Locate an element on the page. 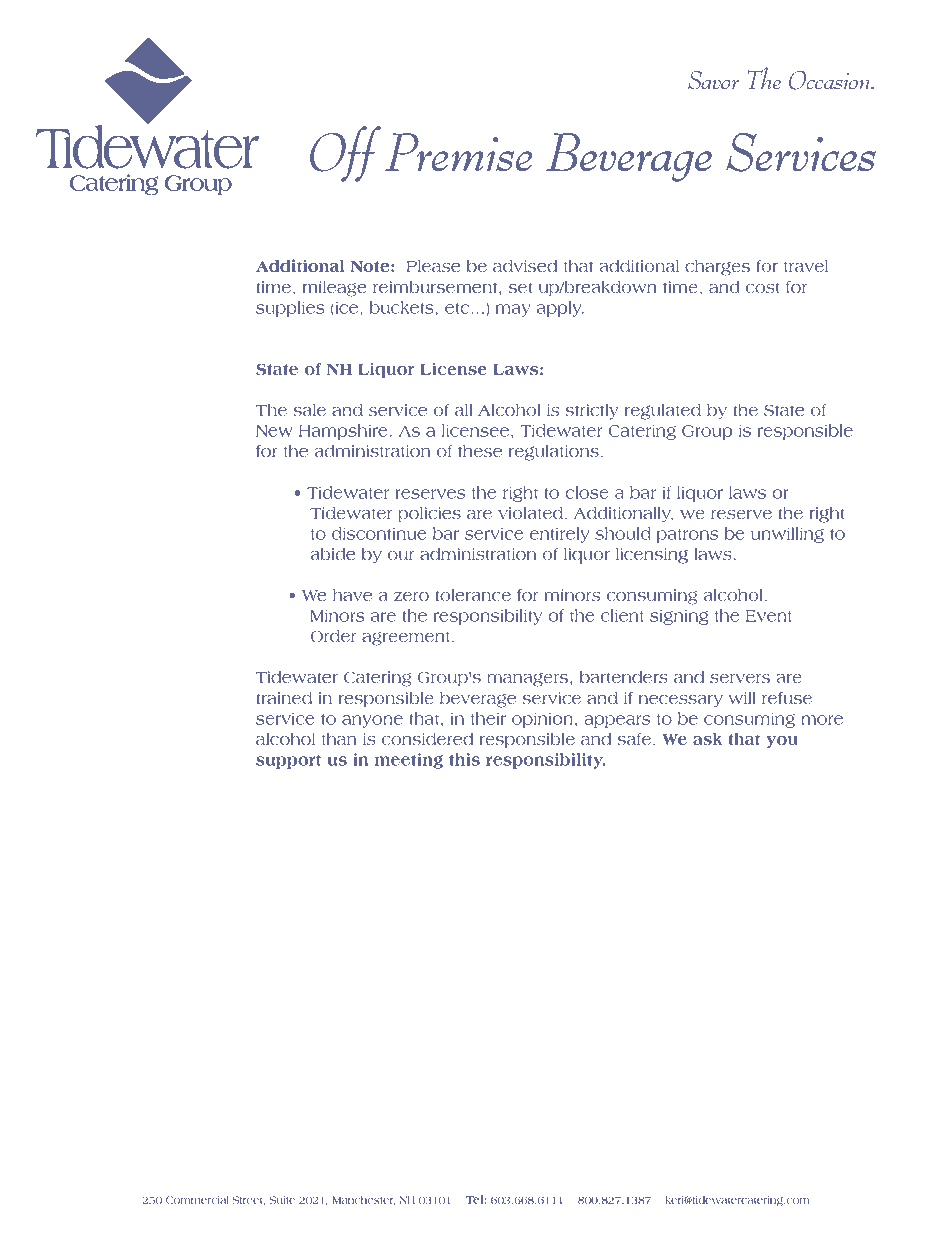 The height and width of the image is (1233, 952). Suite is located at coordinates (282, 1200).
